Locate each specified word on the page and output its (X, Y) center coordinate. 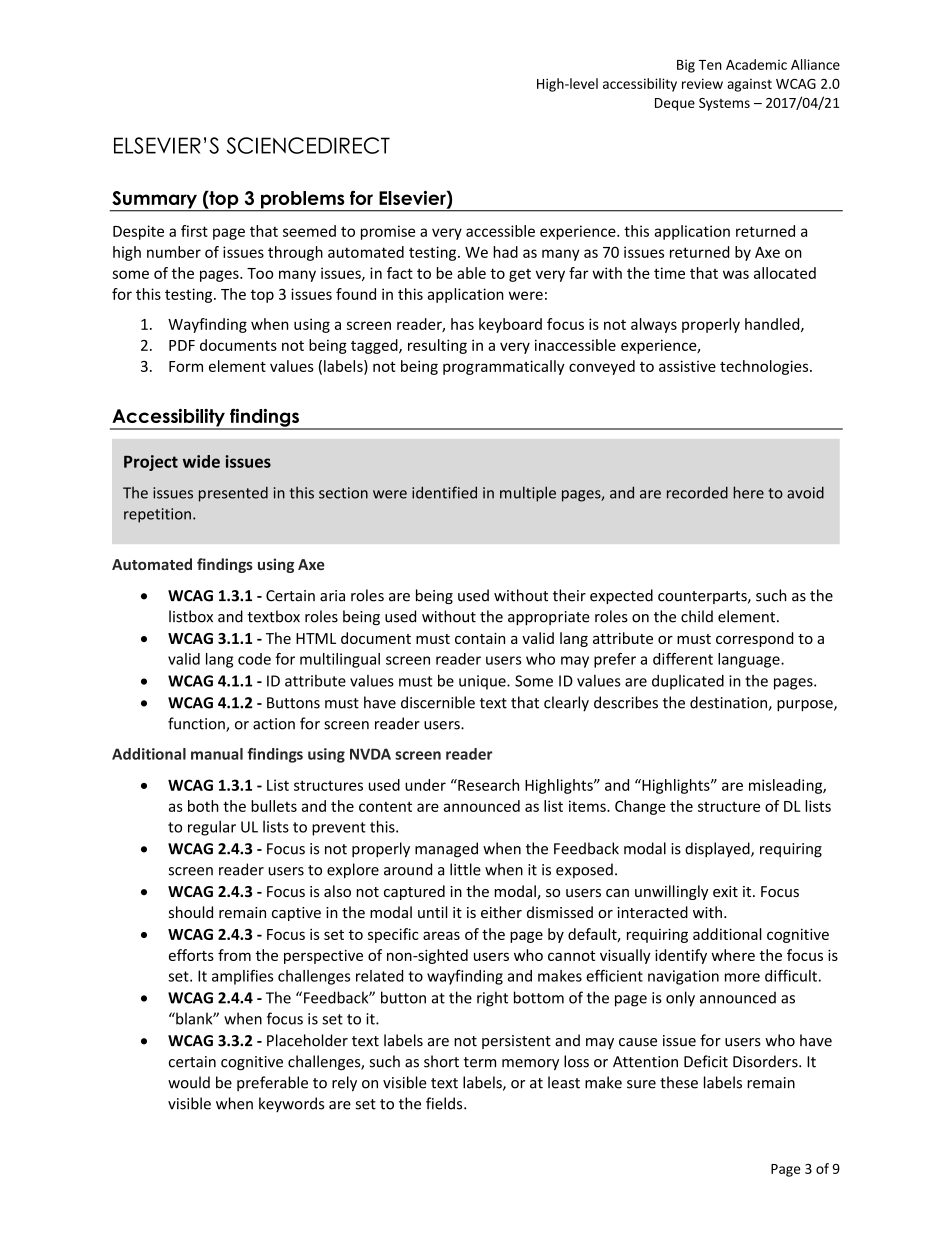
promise (388, 232)
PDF (182, 345)
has (462, 324)
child (697, 616)
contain (480, 638)
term (480, 1062)
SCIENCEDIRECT (308, 145)
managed (446, 850)
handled (773, 325)
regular (212, 828)
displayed (718, 850)
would (189, 1082)
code (254, 659)
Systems (724, 104)
